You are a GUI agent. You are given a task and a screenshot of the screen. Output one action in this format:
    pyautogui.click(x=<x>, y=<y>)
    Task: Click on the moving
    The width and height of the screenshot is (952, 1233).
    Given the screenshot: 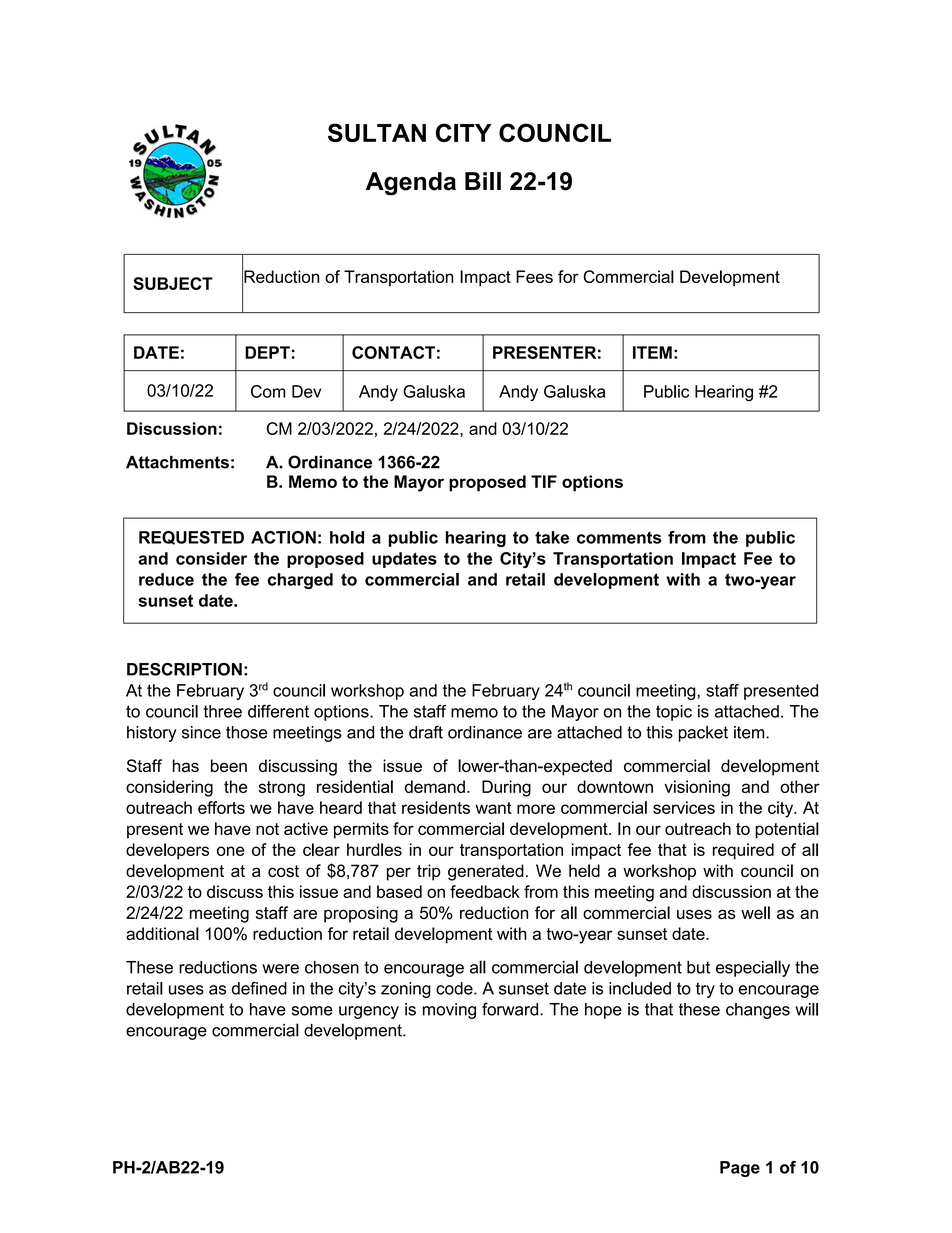 What is the action you would take?
    pyautogui.click(x=449, y=1011)
